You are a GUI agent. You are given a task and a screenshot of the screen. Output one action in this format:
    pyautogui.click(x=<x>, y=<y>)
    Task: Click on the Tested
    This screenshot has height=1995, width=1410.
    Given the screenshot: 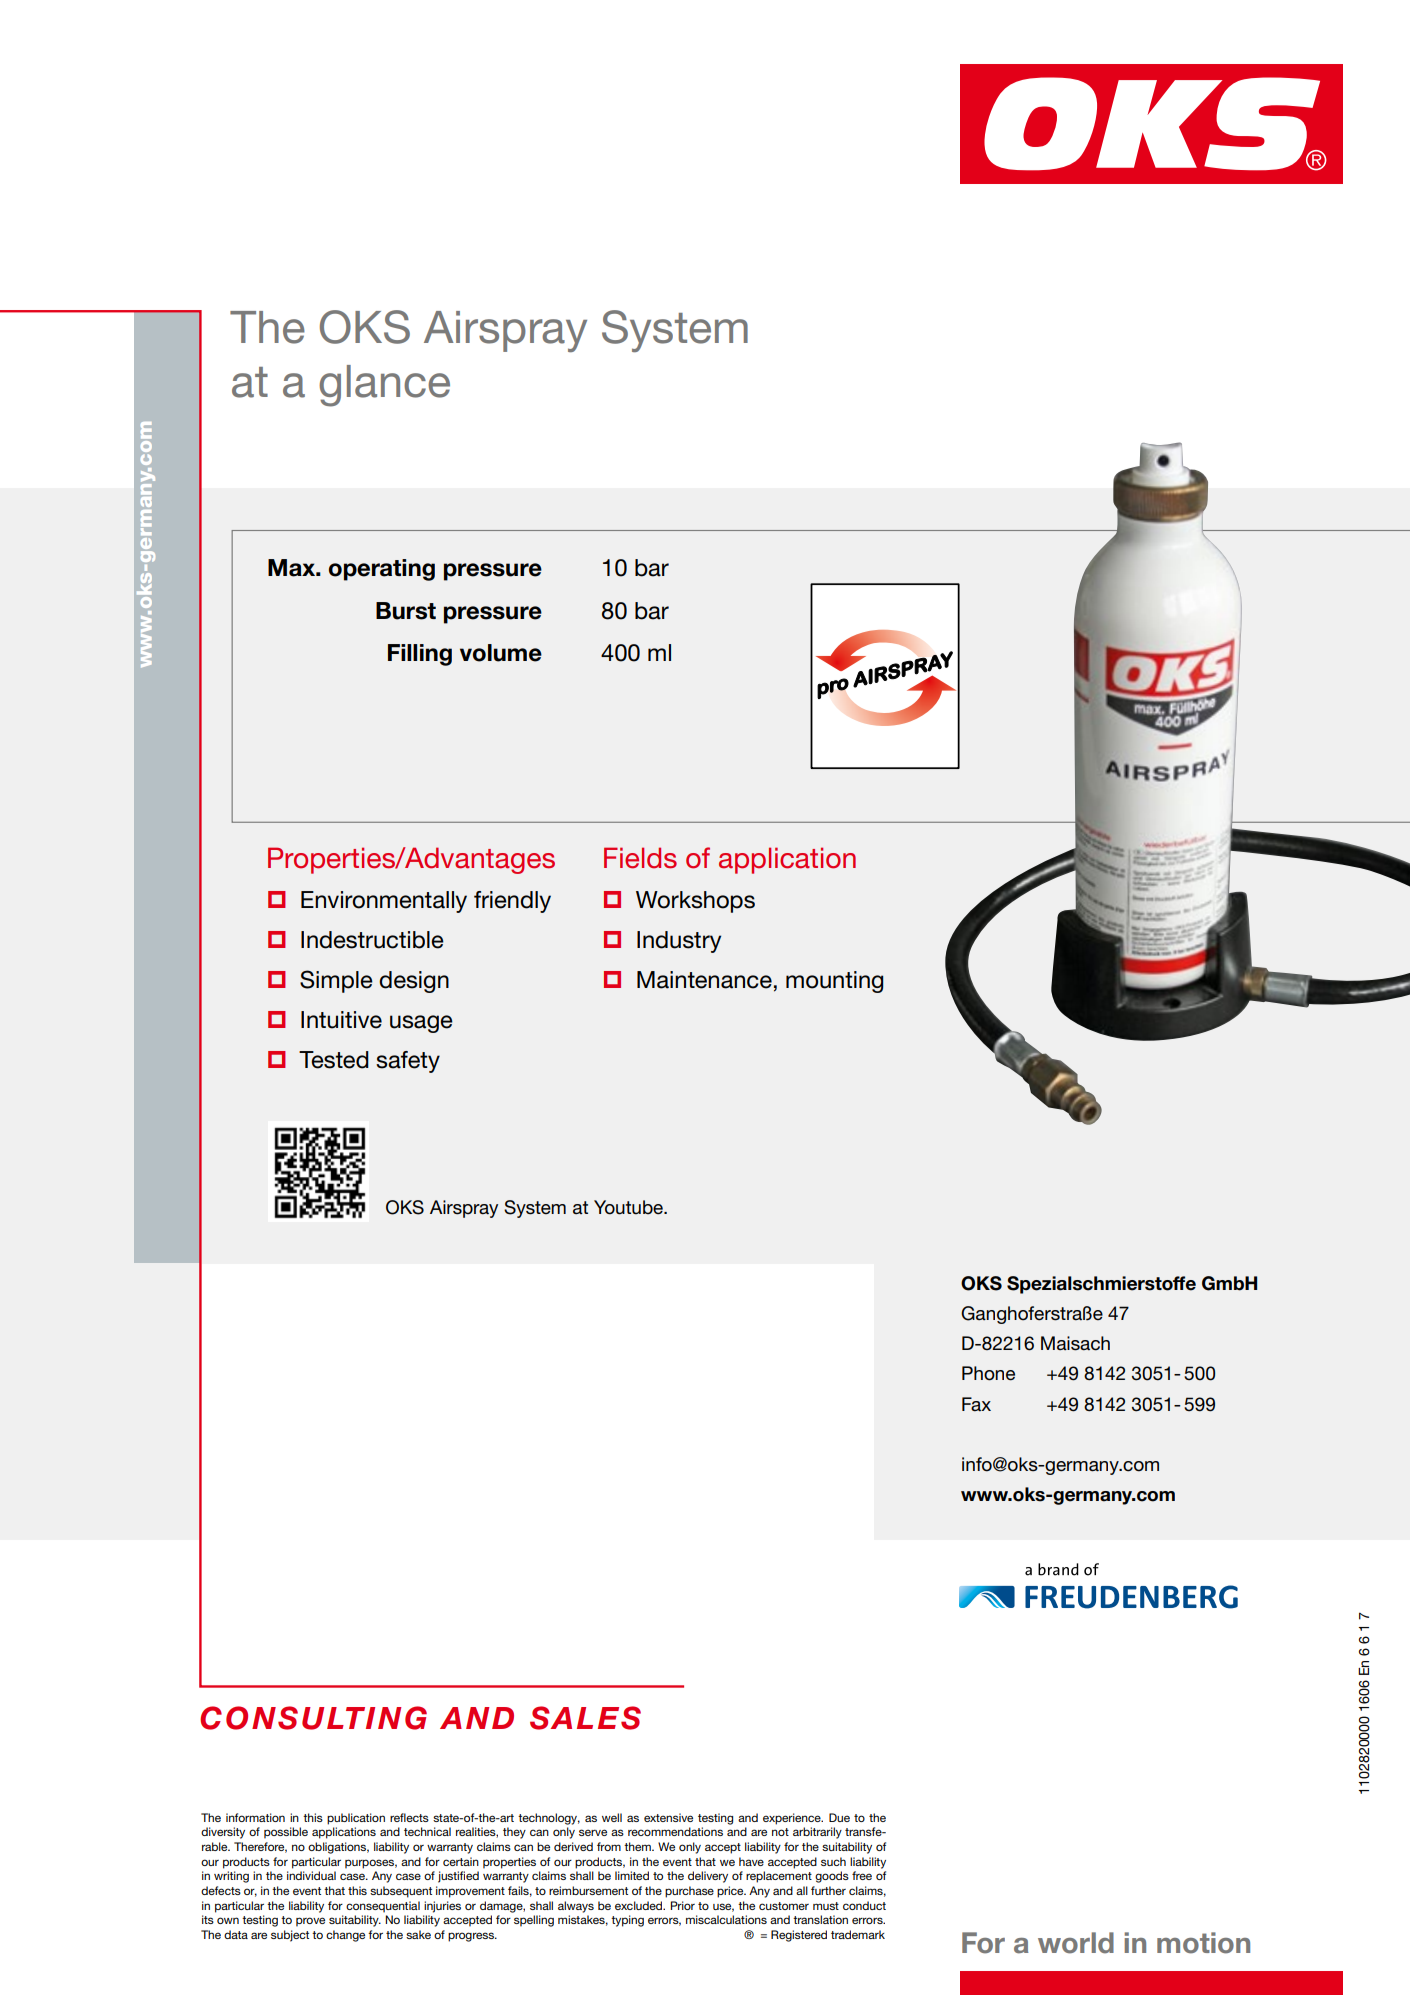 What is the action you would take?
    pyautogui.click(x=334, y=1060)
